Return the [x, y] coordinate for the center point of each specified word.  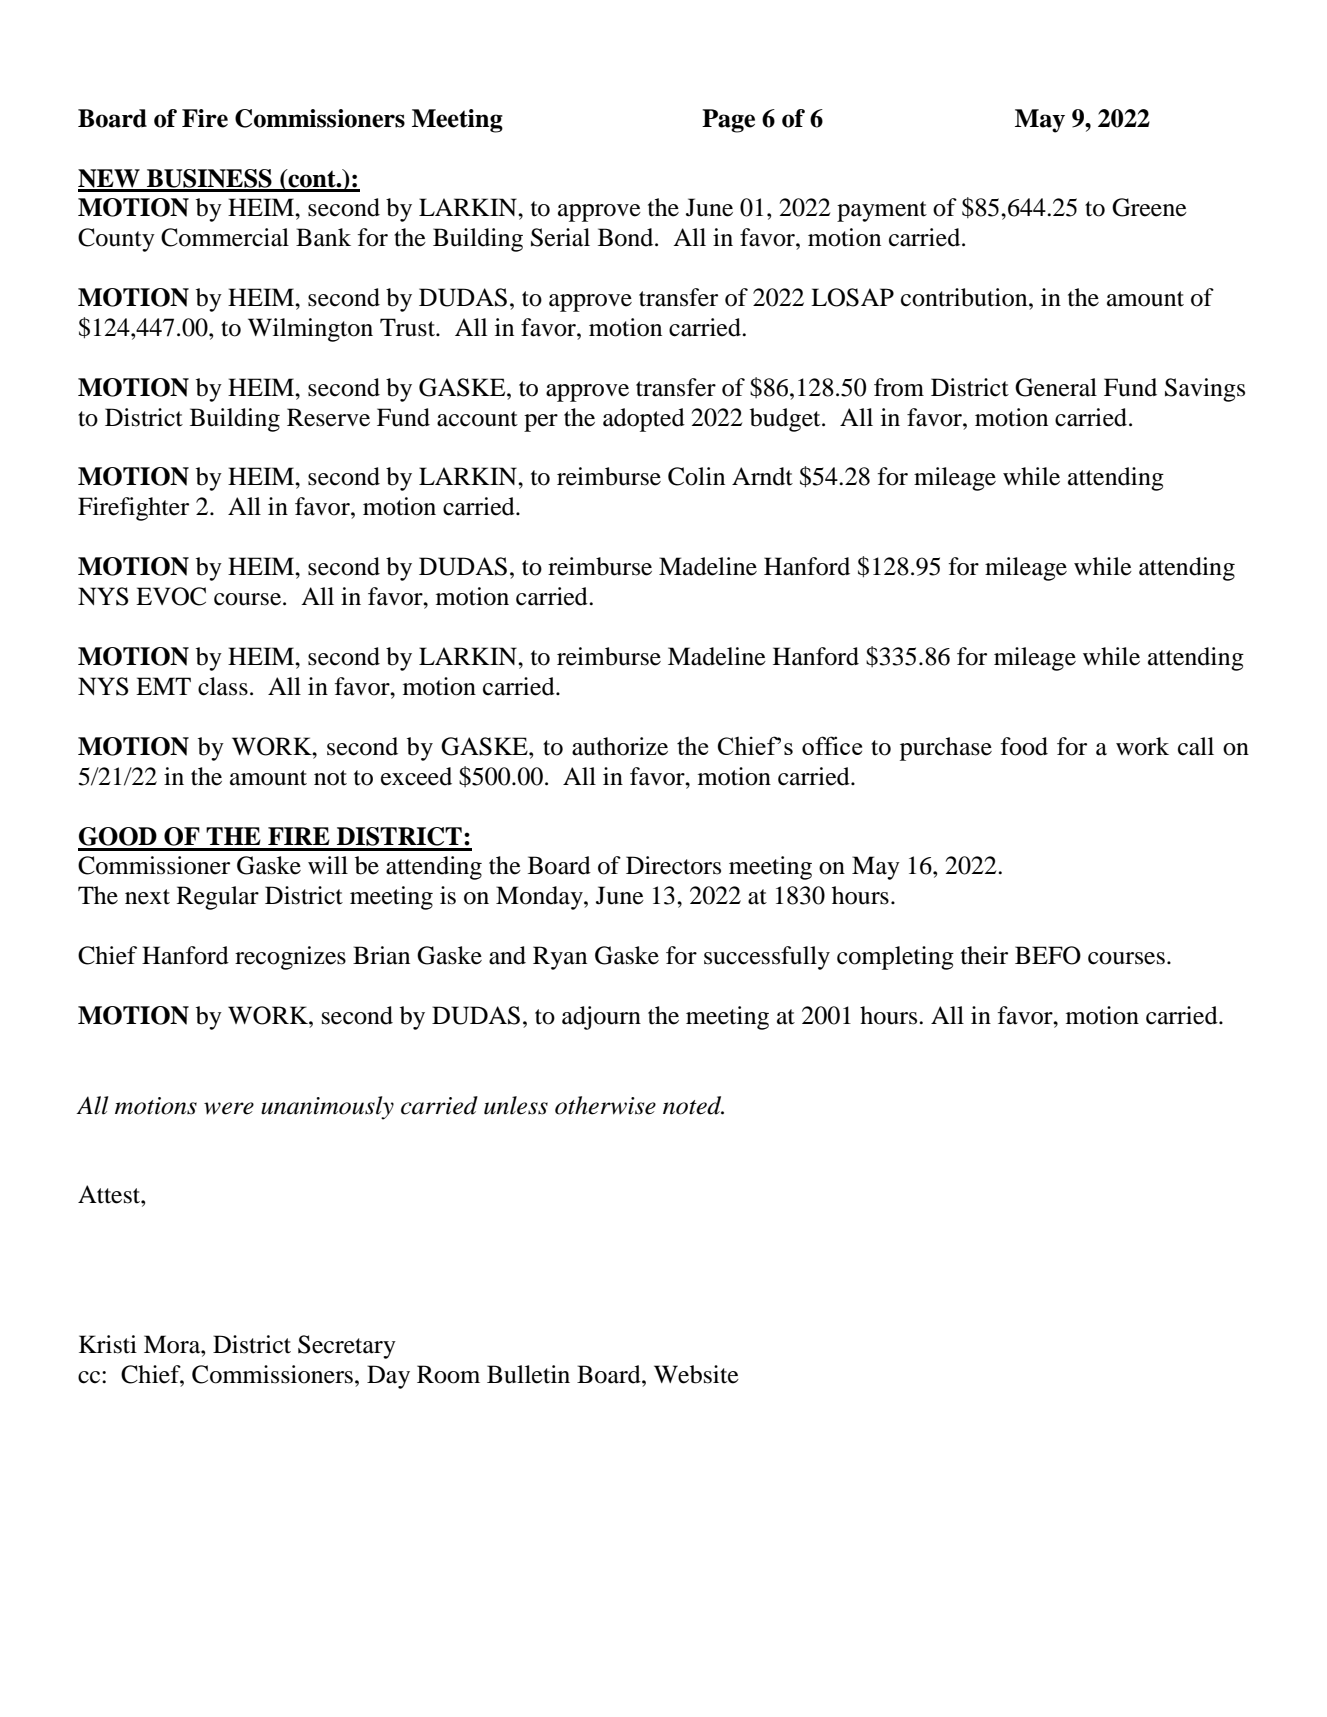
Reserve [328, 417]
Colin [696, 476]
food [1024, 746]
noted [693, 1105]
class [223, 686]
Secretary [347, 1347]
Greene [1149, 207]
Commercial [225, 237]
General [1056, 387]
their [984, 955]
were [229, 1108]
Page [728, 121]
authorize [620, 746]
